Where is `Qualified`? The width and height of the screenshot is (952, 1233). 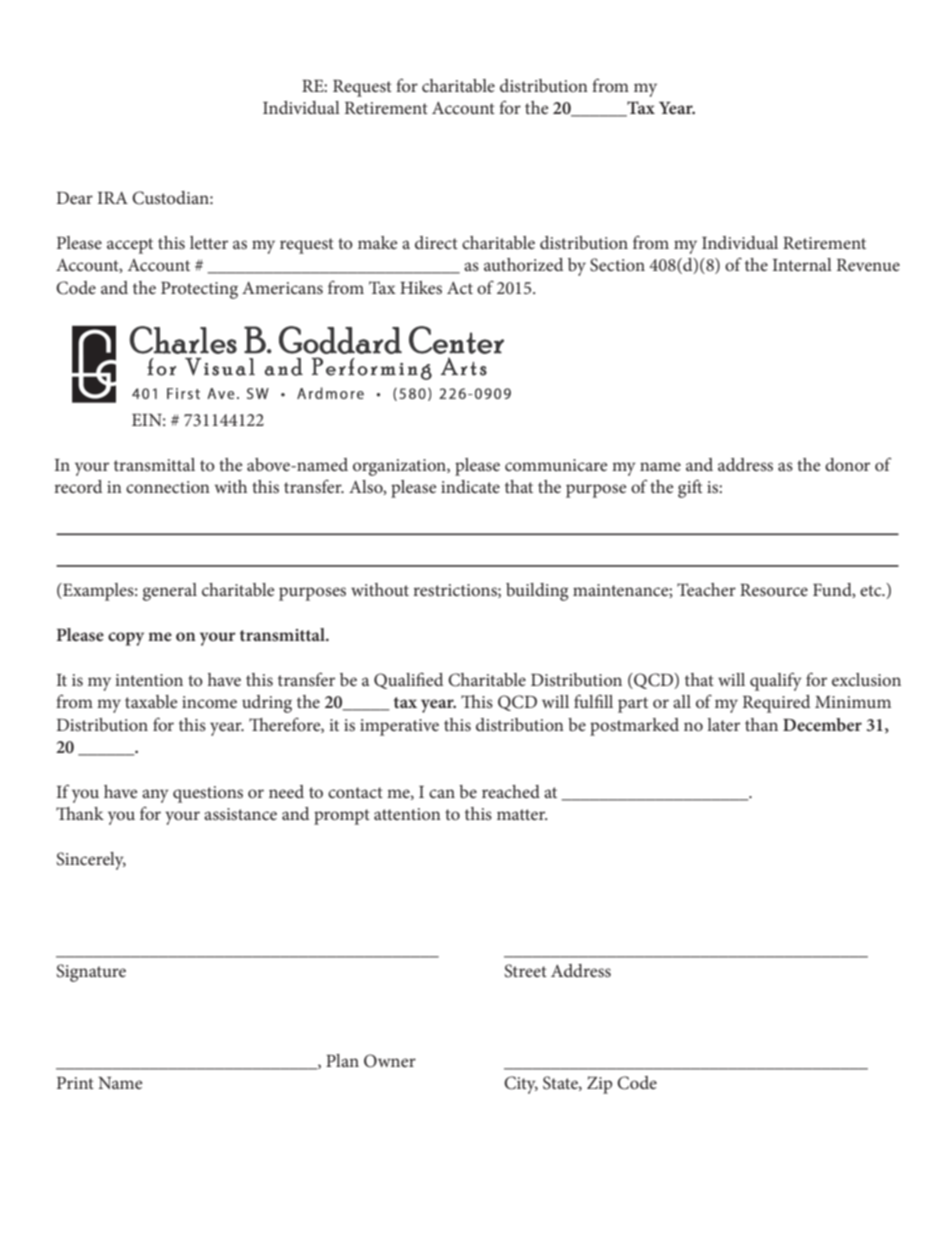 Qualified is located at coordinates (408, 680).
